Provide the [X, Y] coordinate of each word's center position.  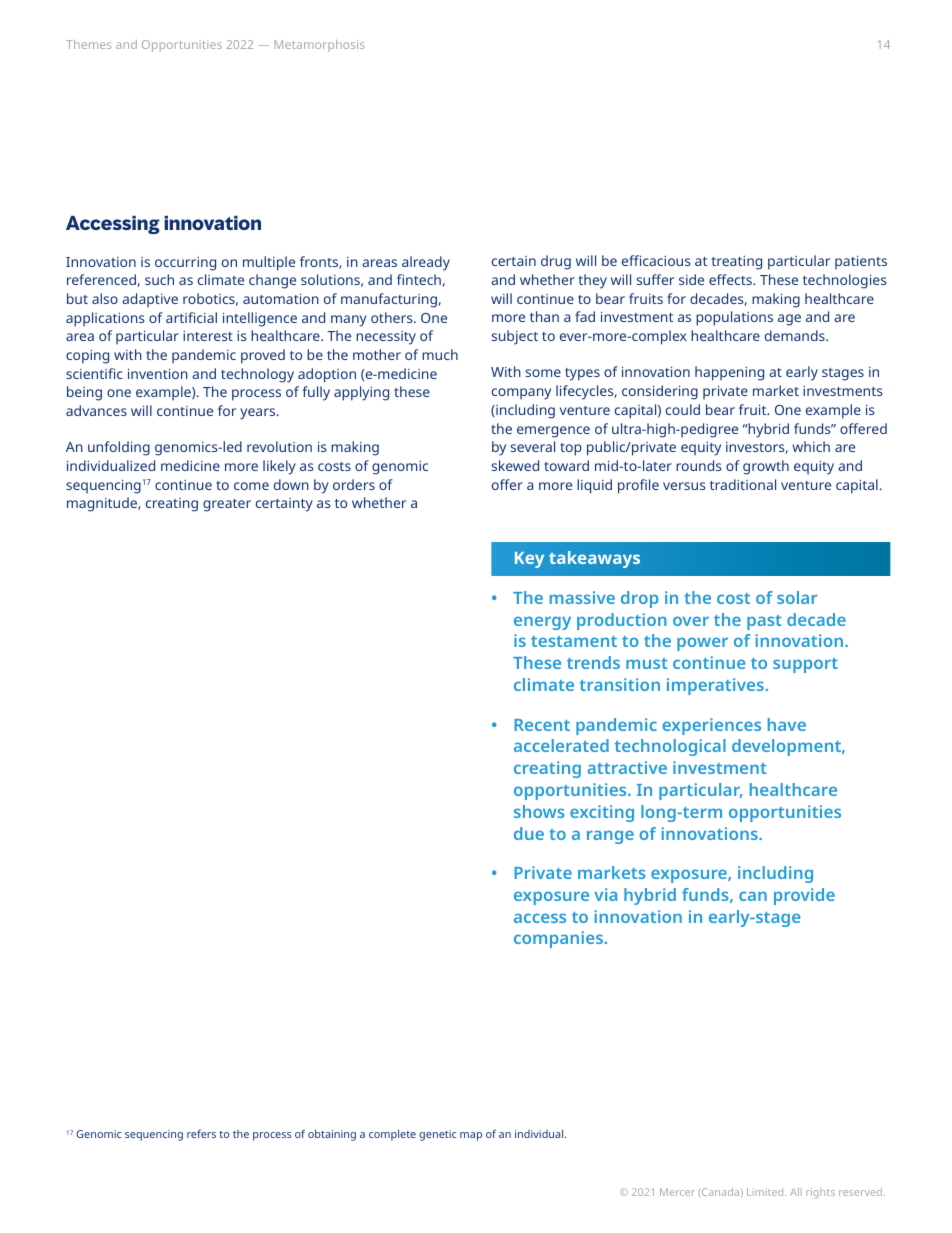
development [787, 747]
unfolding [119, 448]
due [529, 833]
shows [539, 811]
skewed [515, 465]
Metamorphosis [320, 46]
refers [201, 1133]
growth [766, 467]
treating [737, 263]
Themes [89, 44]
